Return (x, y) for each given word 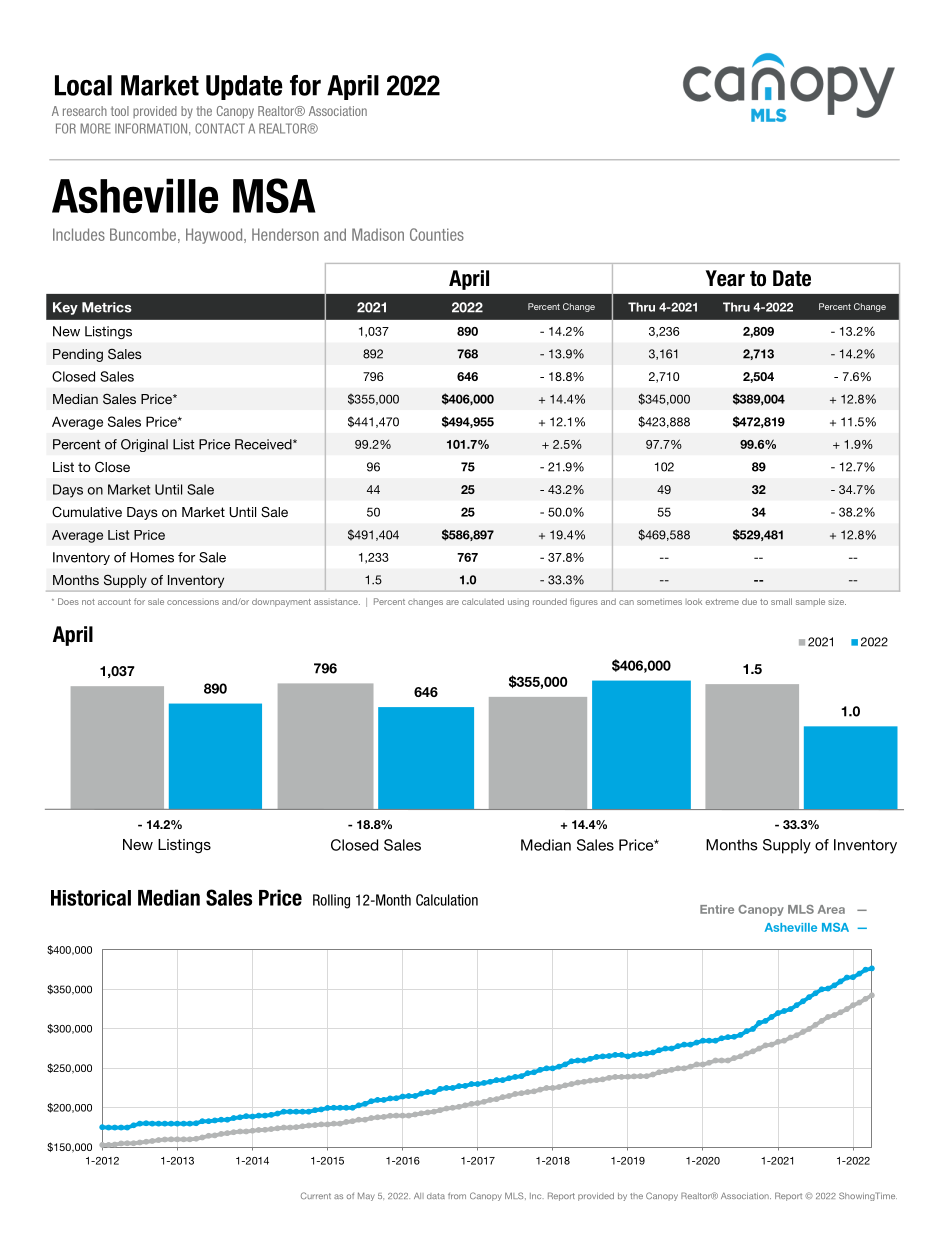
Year (725, 278)
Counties (437, 234)
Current (316, 1195)
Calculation (447, 900)
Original (144, 445)
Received (264, 444)
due (749, 601)
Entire (717, 909)
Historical (91, 898)
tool (120, 111)
